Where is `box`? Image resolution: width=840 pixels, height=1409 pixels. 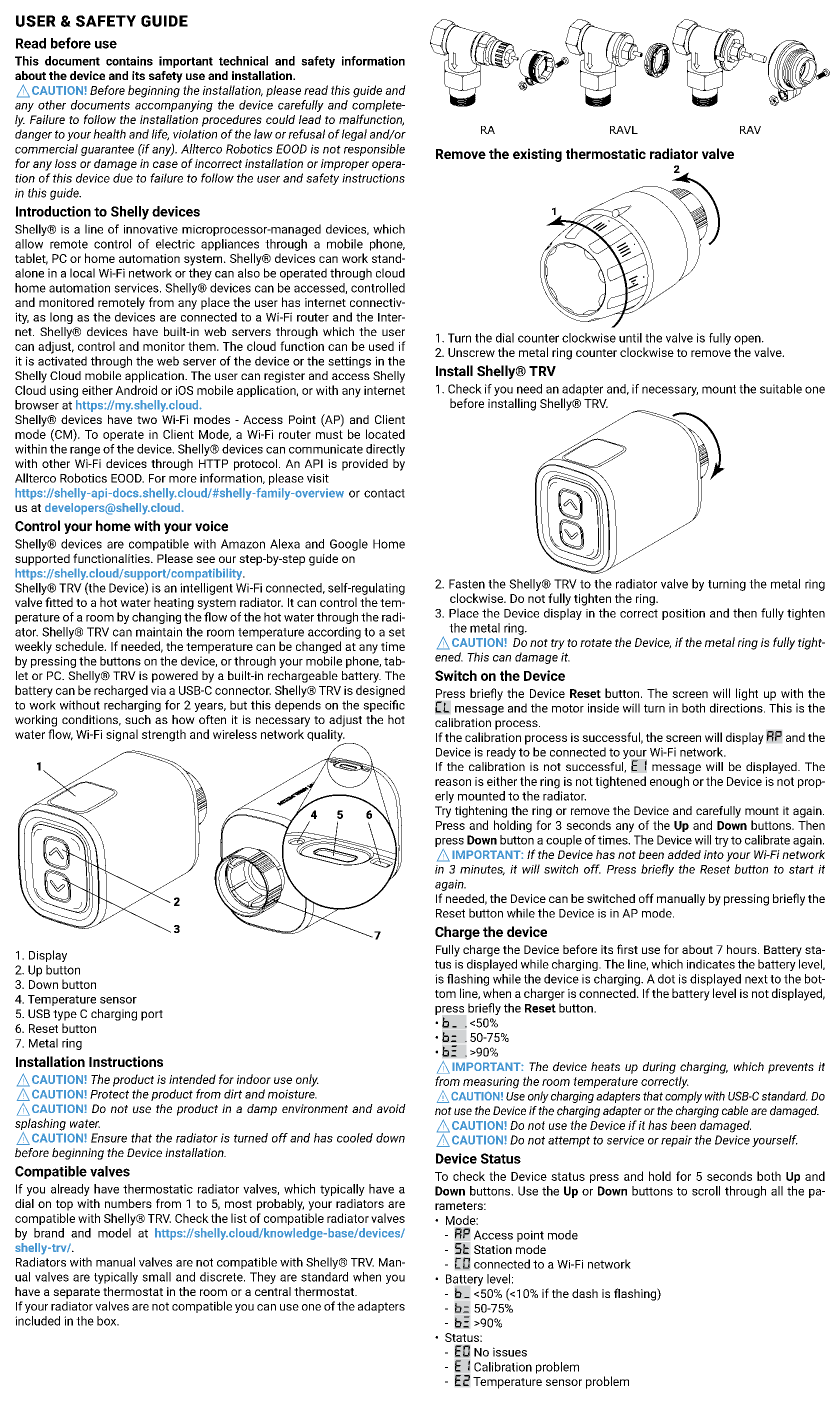
box is located at coordinates (108, 1321).
